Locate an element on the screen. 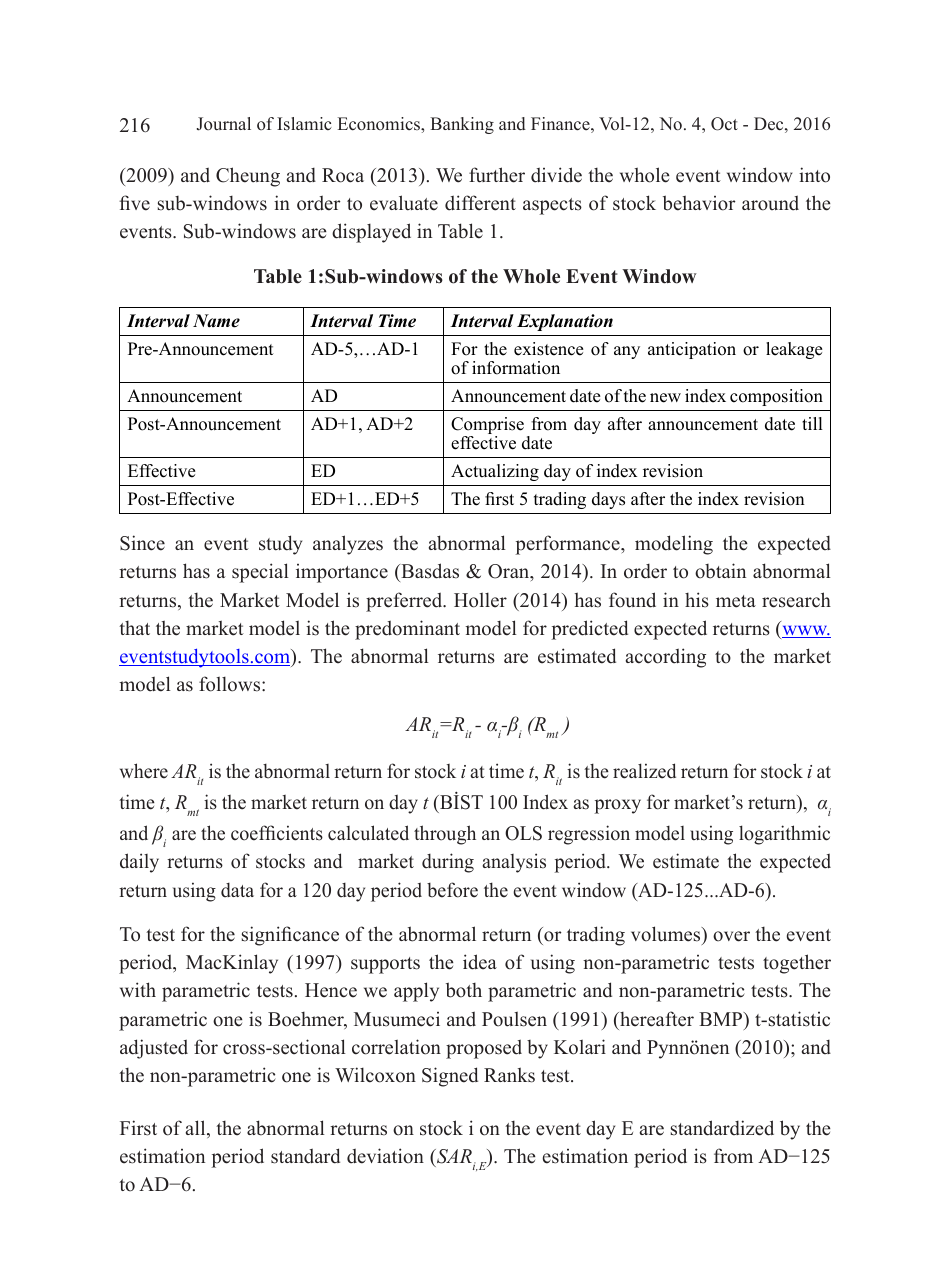  Oct is located at coordinates (724, 124).
